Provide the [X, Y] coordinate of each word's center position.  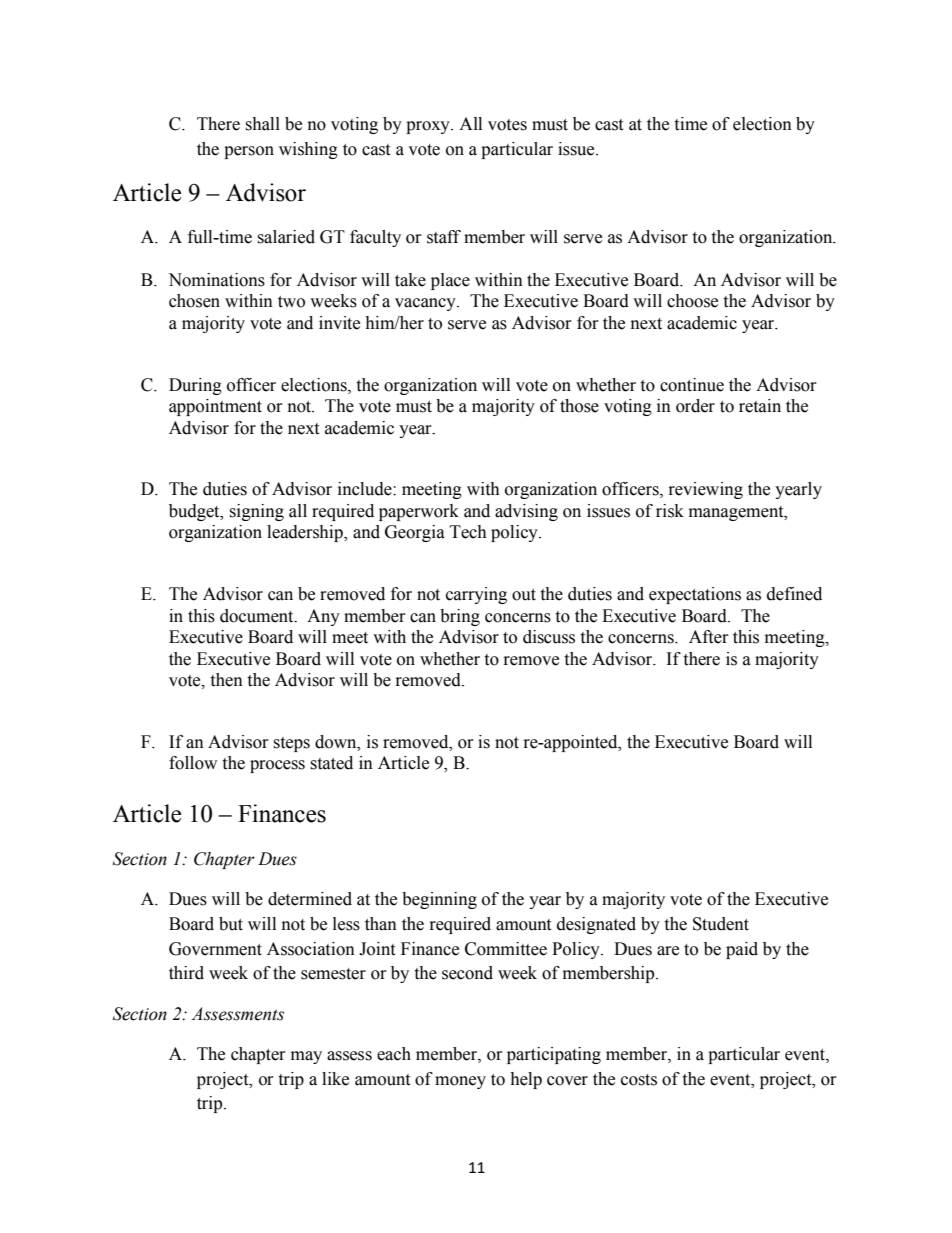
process [277, 766]
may [306, 1057]
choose [692, 301]
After [709, 637]
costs [639, 1080]
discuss [549, 637]
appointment [215, 407]
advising [526, 512]
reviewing [706, 490]
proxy [429, 127]
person [249, 152]
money [460, 1082]
